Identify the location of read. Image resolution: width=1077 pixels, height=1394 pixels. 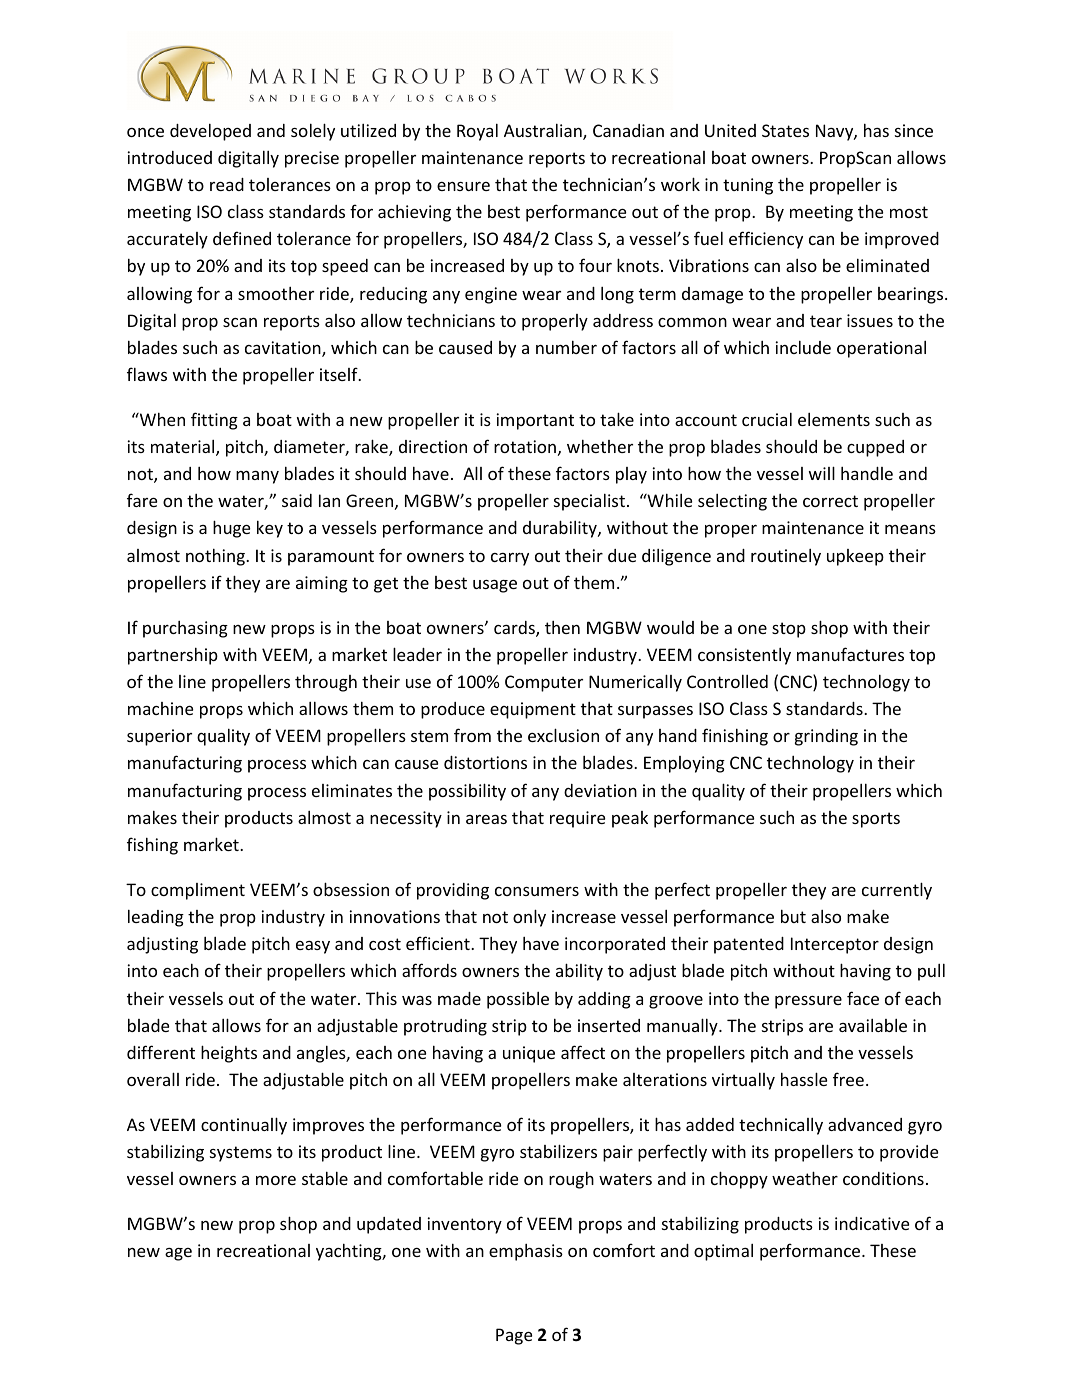
(227, 184).
